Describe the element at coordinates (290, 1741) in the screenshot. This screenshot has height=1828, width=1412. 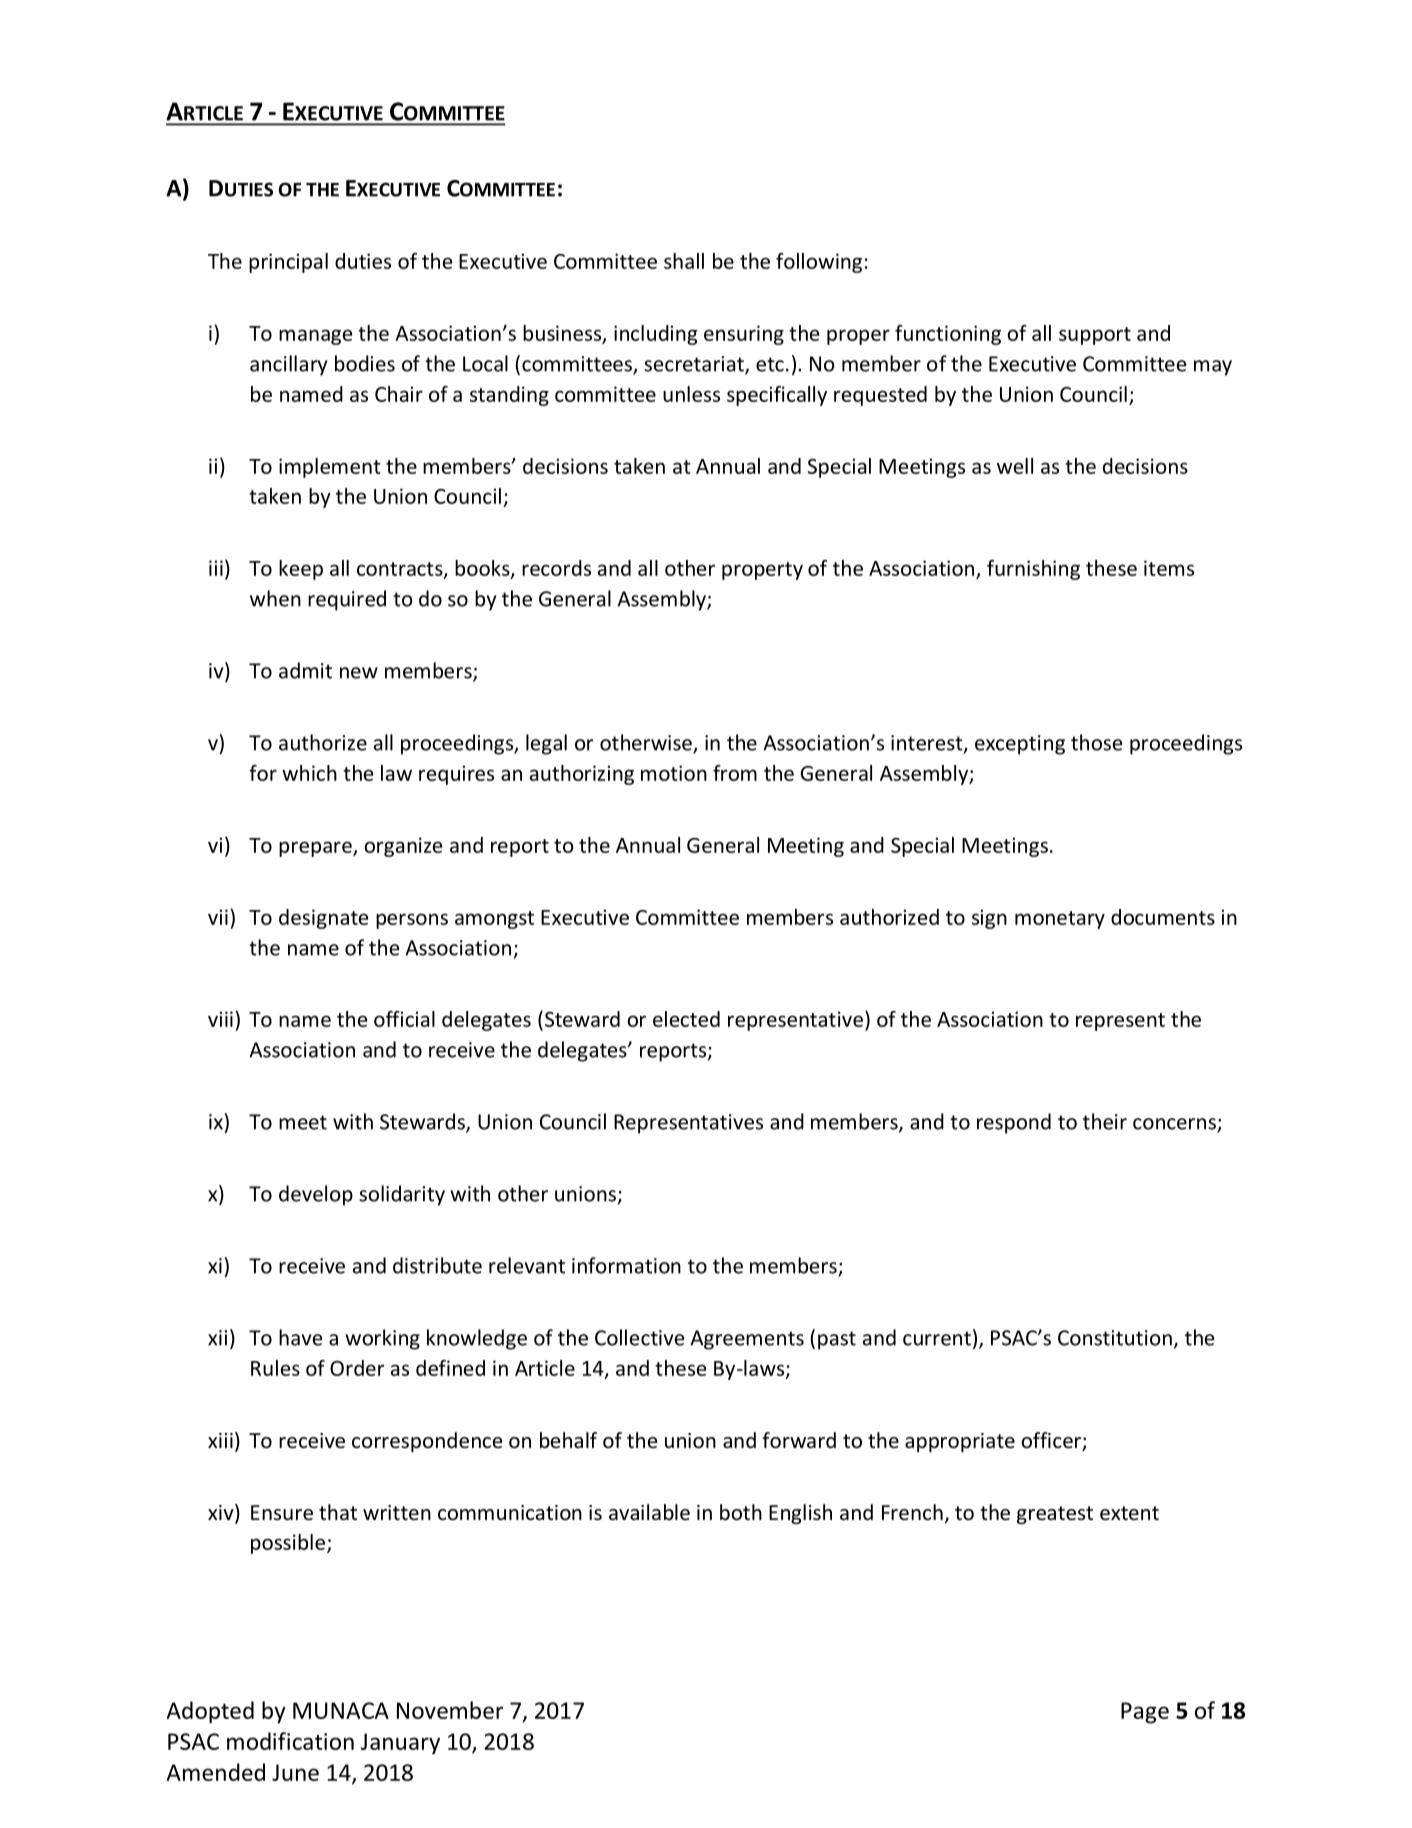
I see `modification` at that location.
